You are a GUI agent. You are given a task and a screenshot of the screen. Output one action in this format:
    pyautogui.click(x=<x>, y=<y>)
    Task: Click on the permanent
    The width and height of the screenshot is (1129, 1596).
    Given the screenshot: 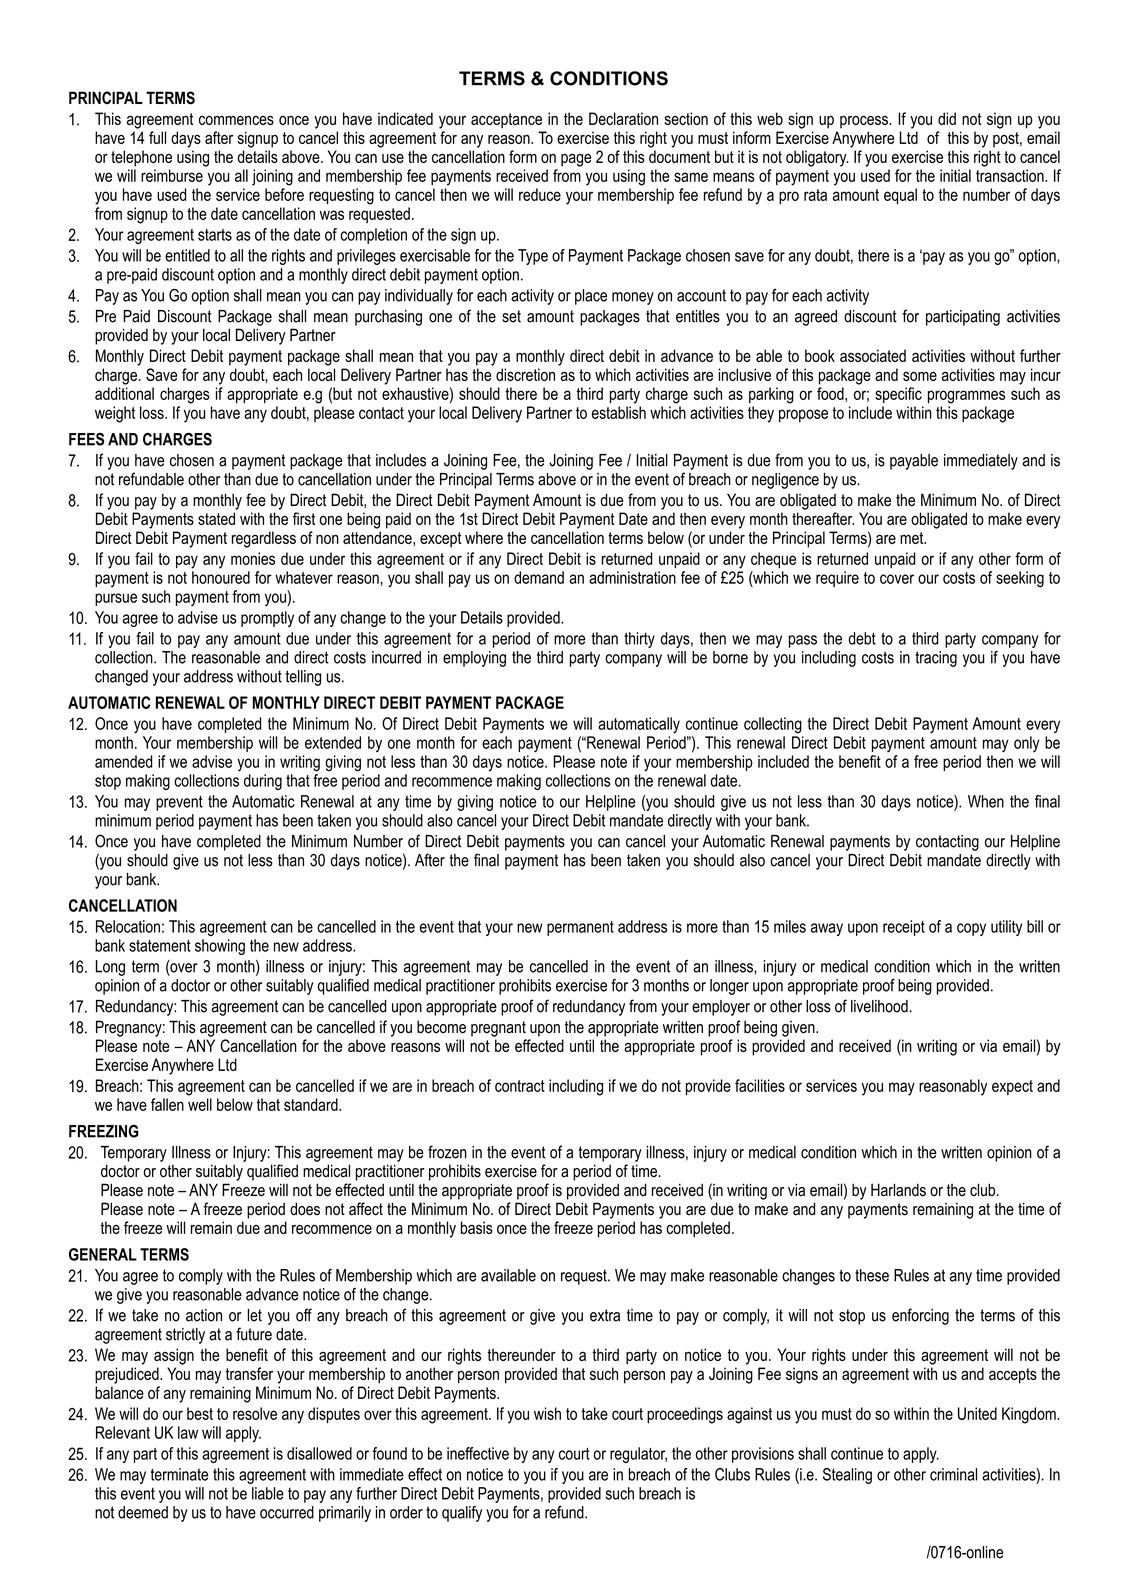 What is the action you would take?
    pyautogui.click(x=580, y=928)
